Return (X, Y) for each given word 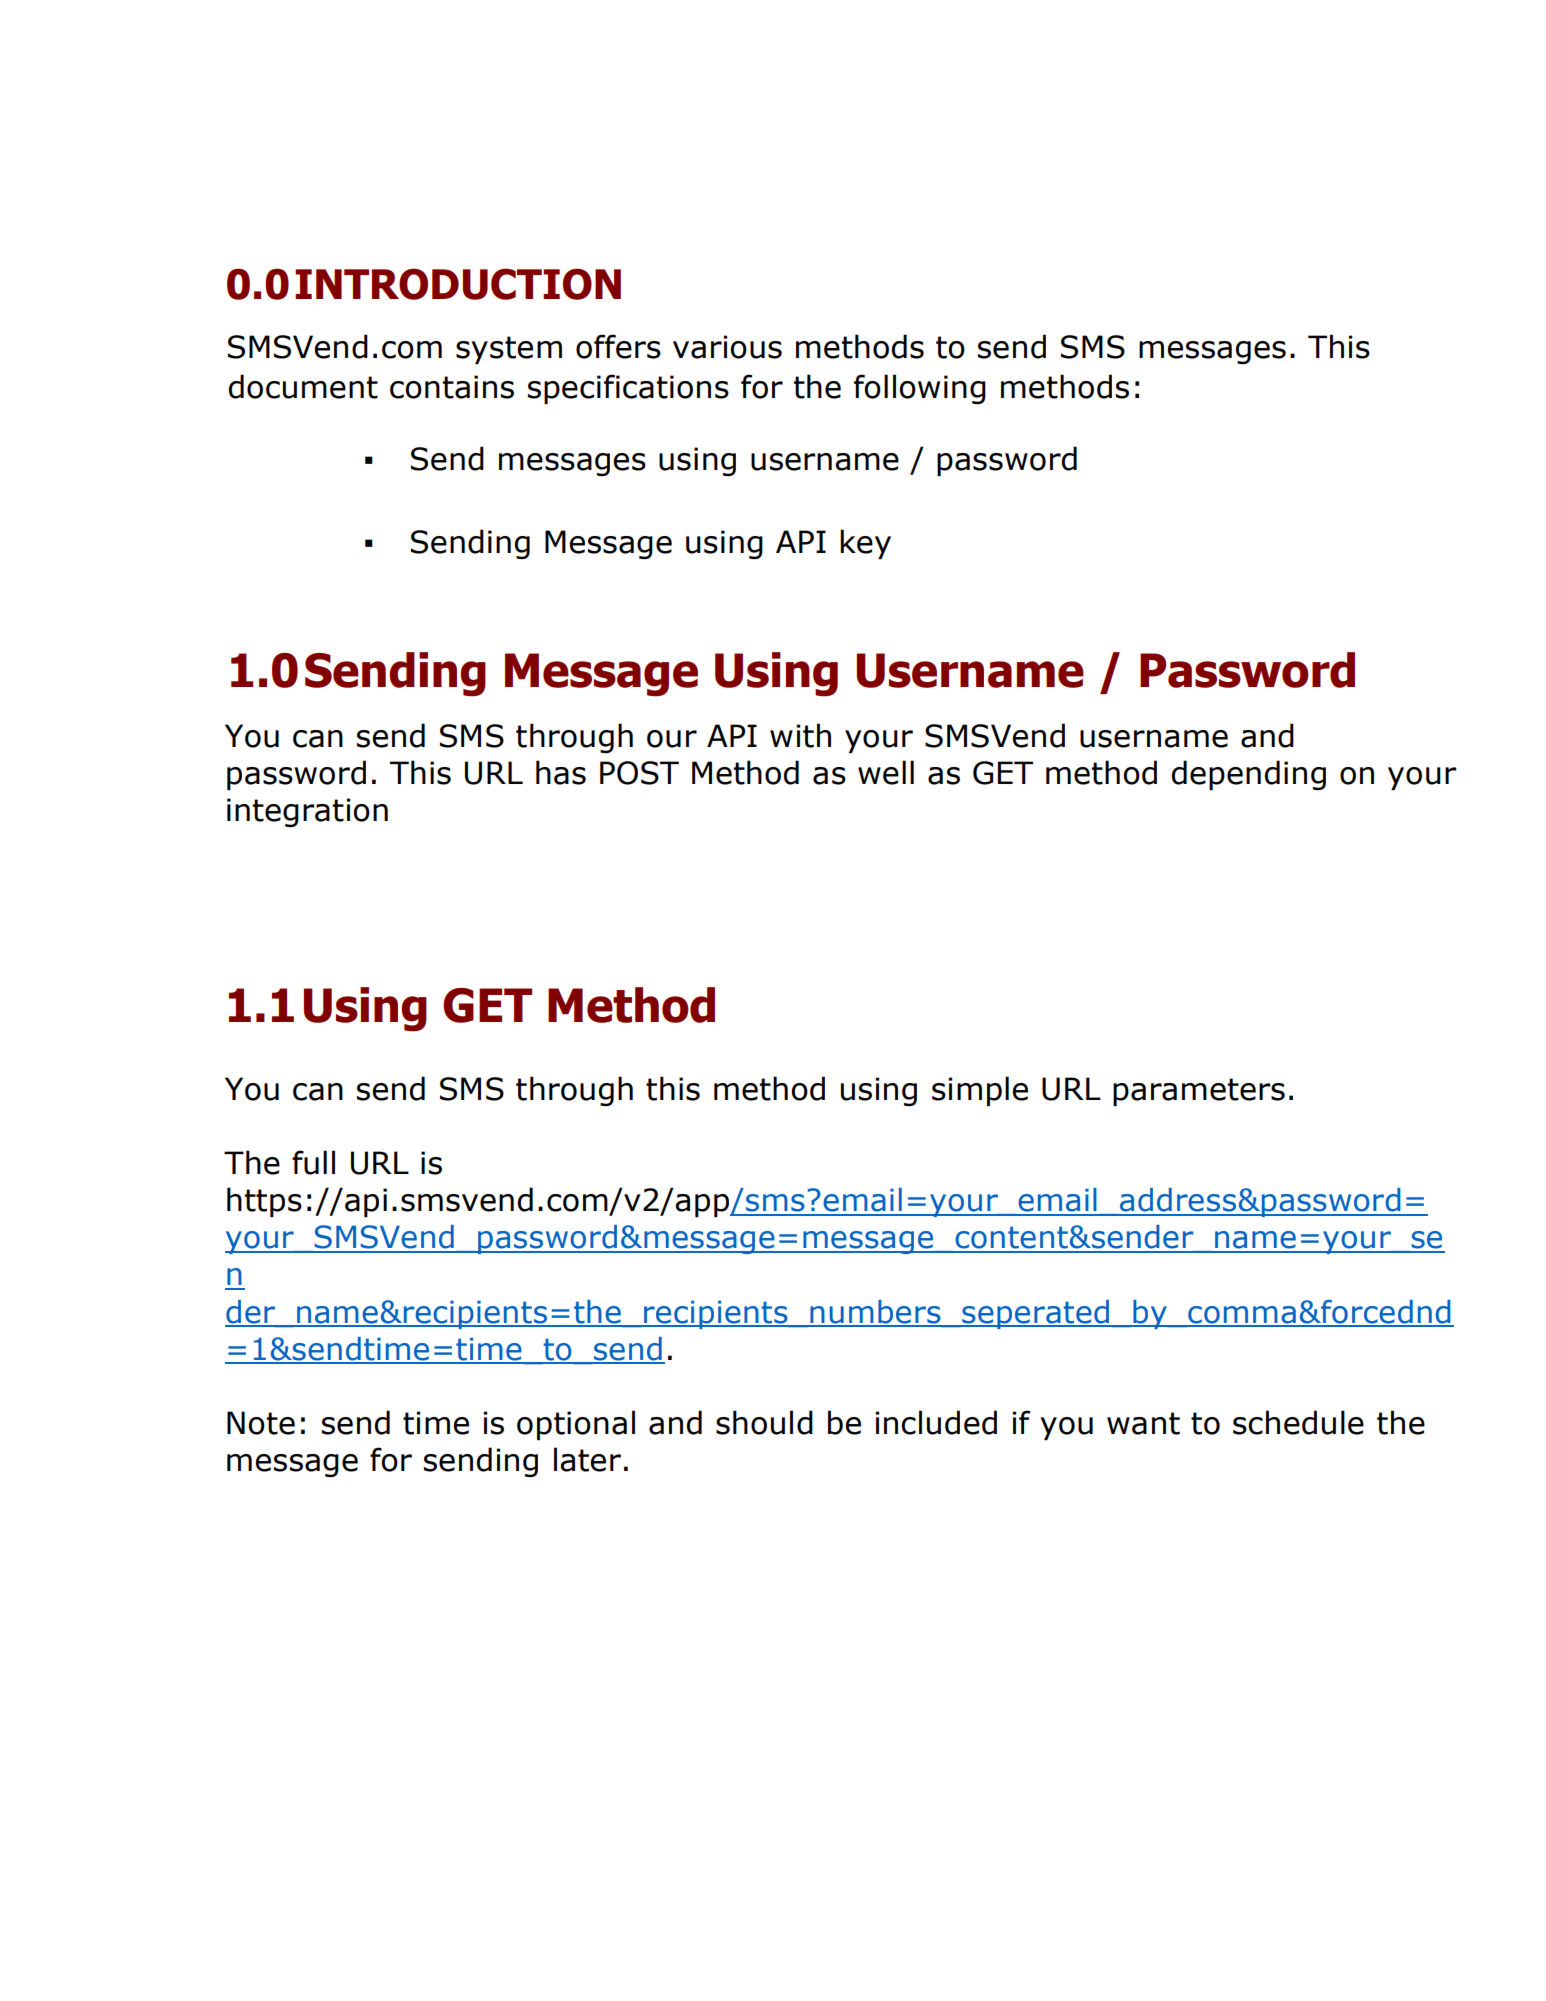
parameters (1199, 1092)
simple (980, 1091)
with (800, 735)
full (313, 1162)
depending (1249, 775)
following (920, 389)
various (727, 347)
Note (261, 1423)
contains (452, 387)
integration (307, 812)
